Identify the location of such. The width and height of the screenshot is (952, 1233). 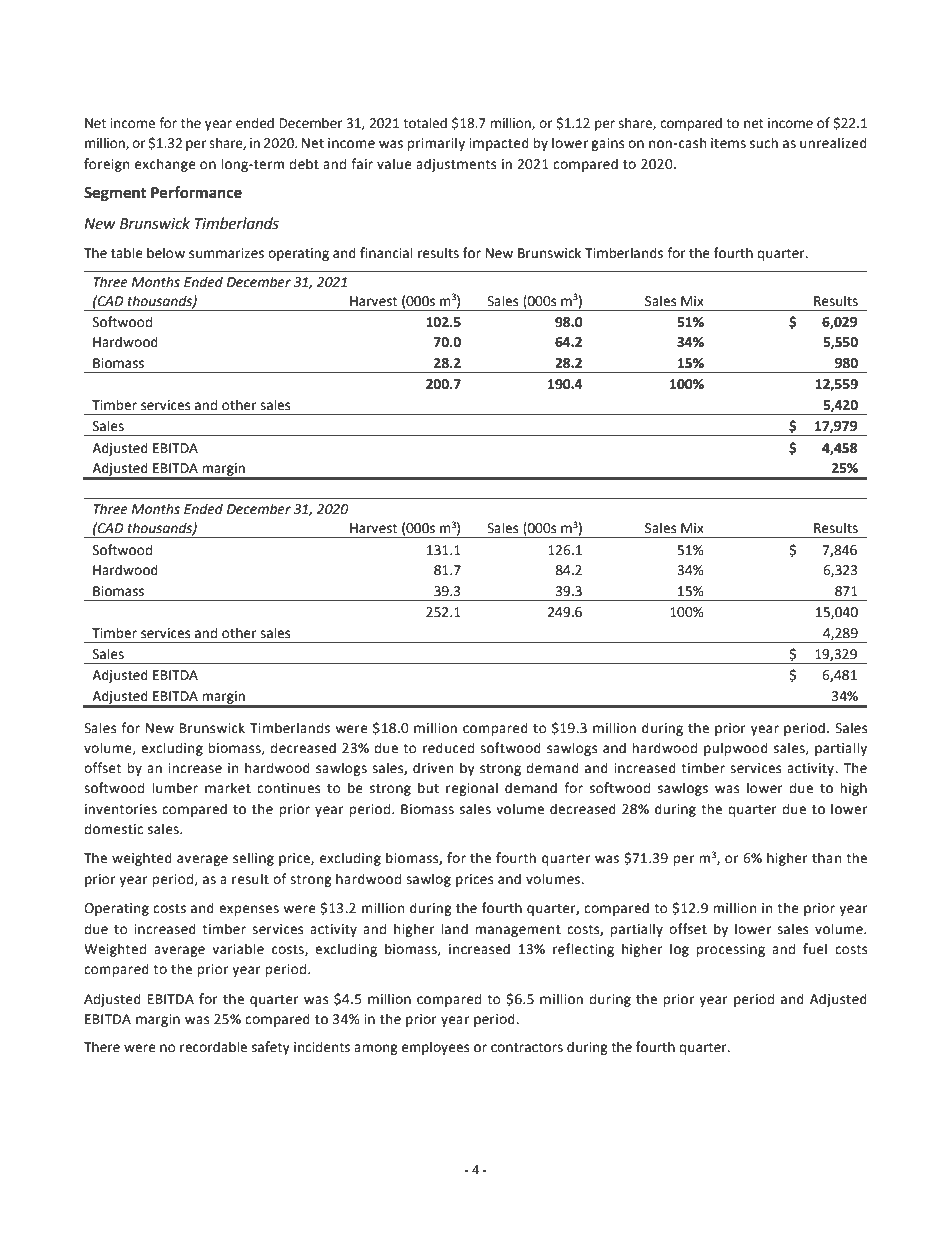
(764, 143).
